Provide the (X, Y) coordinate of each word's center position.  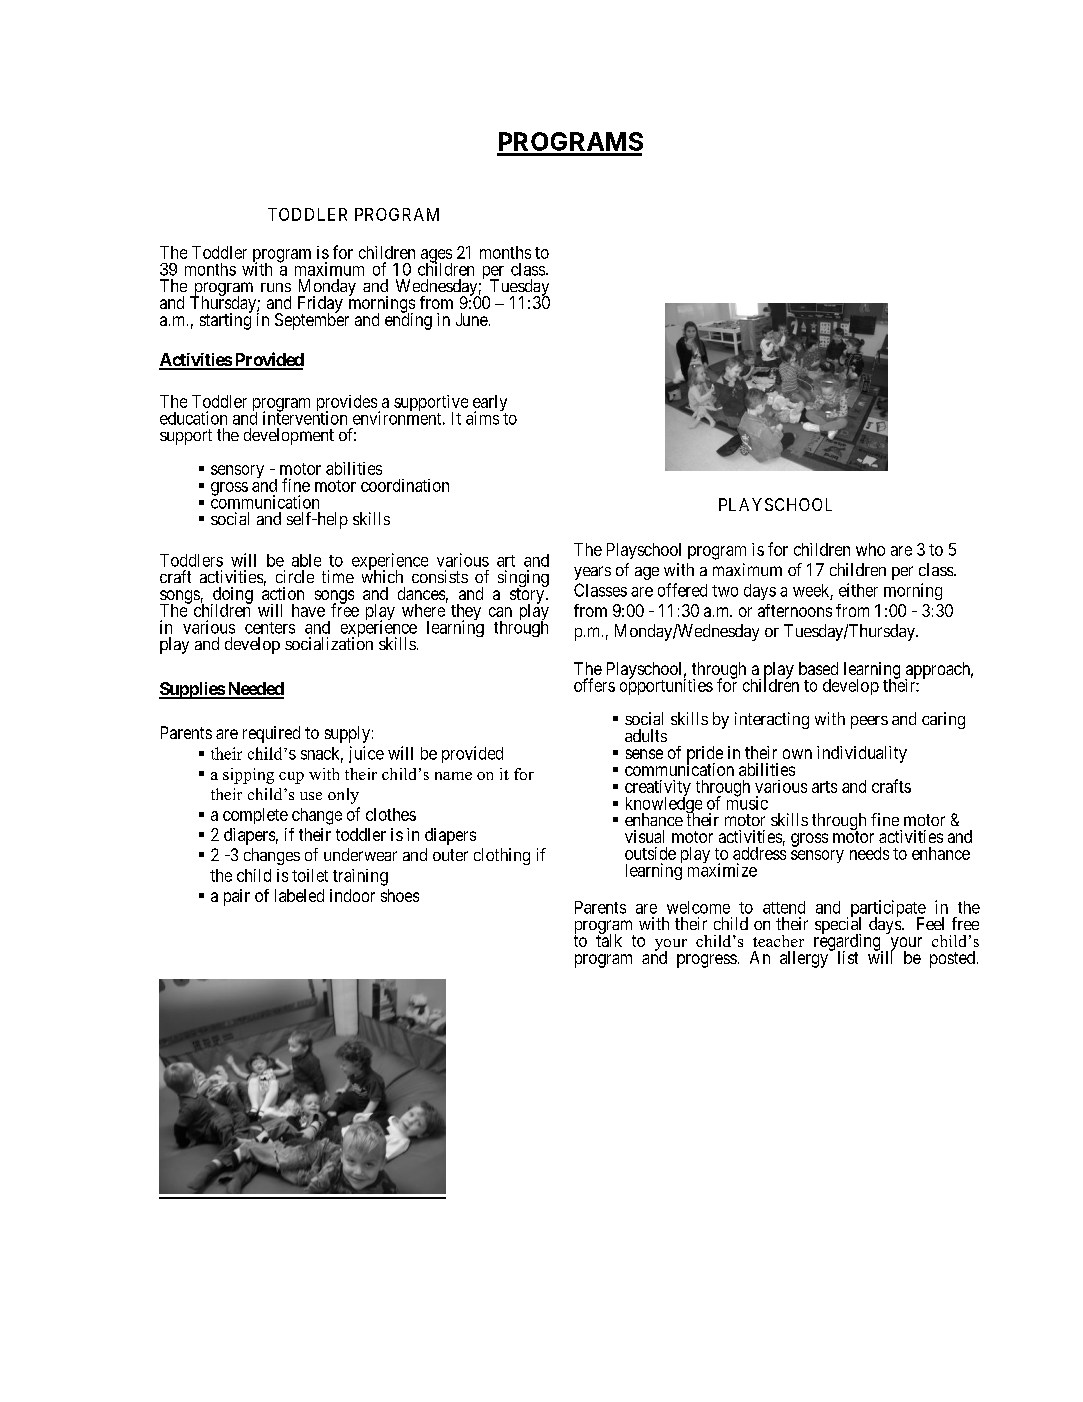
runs (276, 287)
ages (436, 257)
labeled (299, 895)
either (858, 590)
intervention (305, 417)
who (870, 549)
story (528, 597)
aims (483, 417)
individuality (862, 754)
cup (291, 778)
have (308, 610)
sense (644, 754)
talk (609, 940)
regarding (848, 943)
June (472, 319)
